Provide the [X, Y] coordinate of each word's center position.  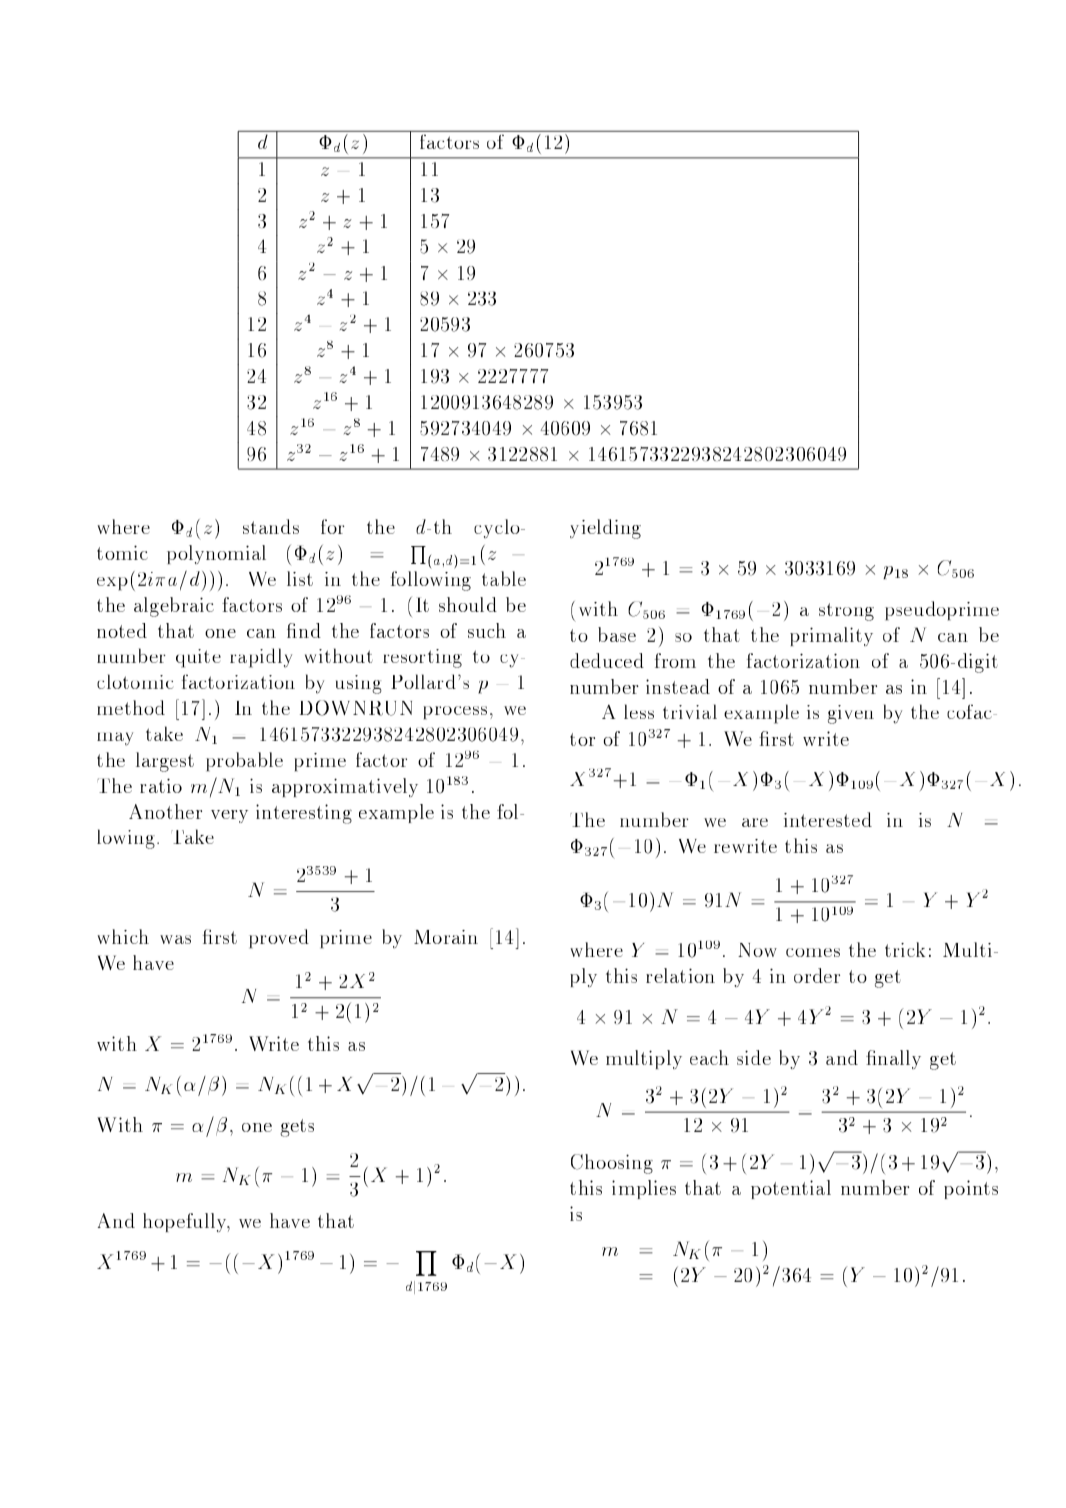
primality [831, 636]
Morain [446, 937]
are [755, 822]
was [175, 939]
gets [297, 1128]
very [229, 816]
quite [198, 658]
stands [271, 526]
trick [905, 949]
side [754, 1057]
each [709, 1057]
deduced [607, 660]
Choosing [612, 1164]
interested [828, 819]
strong [846, 612]
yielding [605, 529]
